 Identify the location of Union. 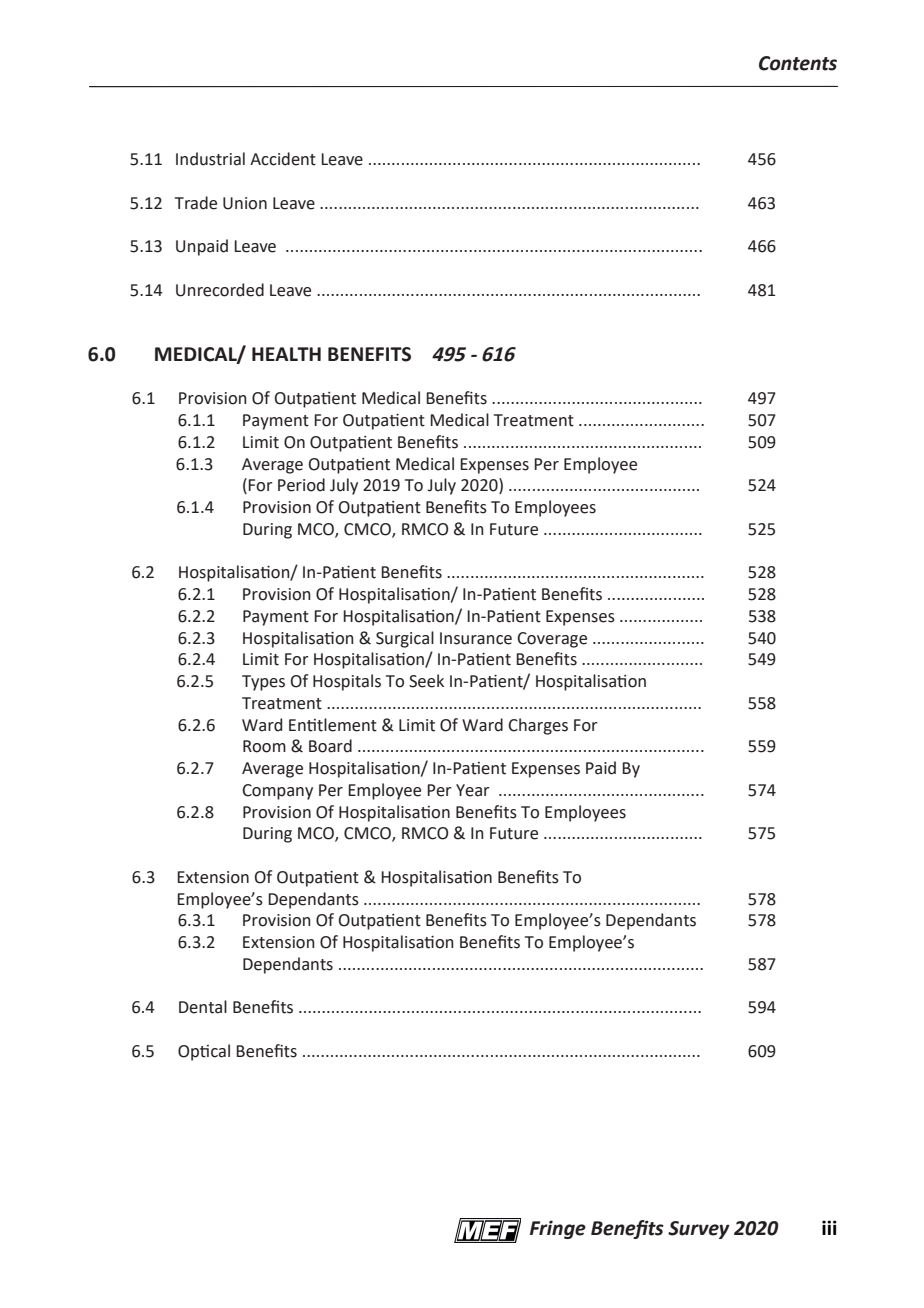
(245, 203).
